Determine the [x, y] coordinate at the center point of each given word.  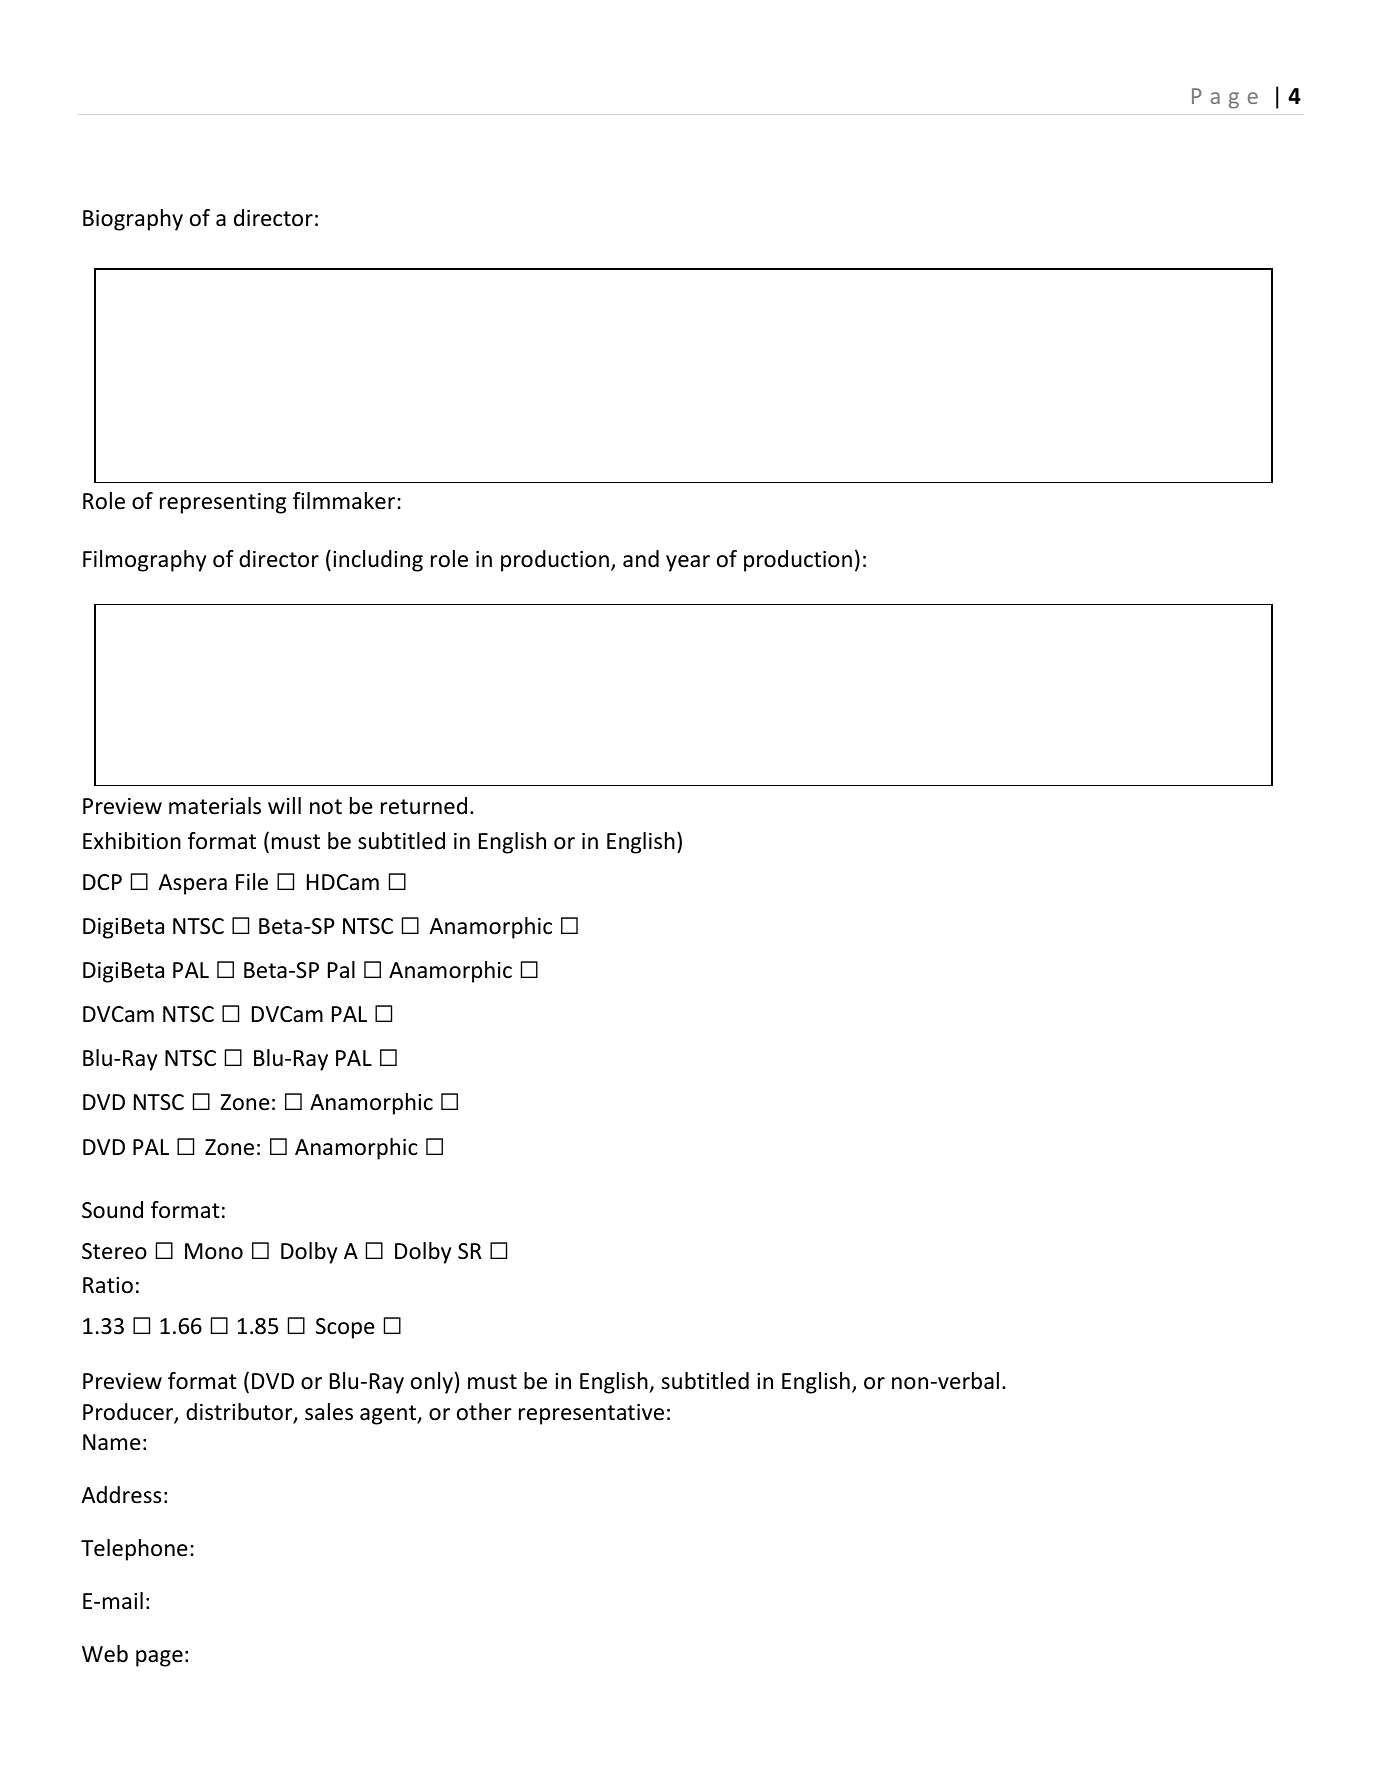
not [326, 807]
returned [424, 806]
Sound [112, 1210]
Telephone [134, 1550]
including [378, 561]
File [252, 882]
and [641, 559]
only [432, 1383]
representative [591, 1414]
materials [215, 806]
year [688, 563]
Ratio [108, 1285]
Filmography [144, 561]
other [484, 1412]
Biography [133, 220]
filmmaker [345, 501]
